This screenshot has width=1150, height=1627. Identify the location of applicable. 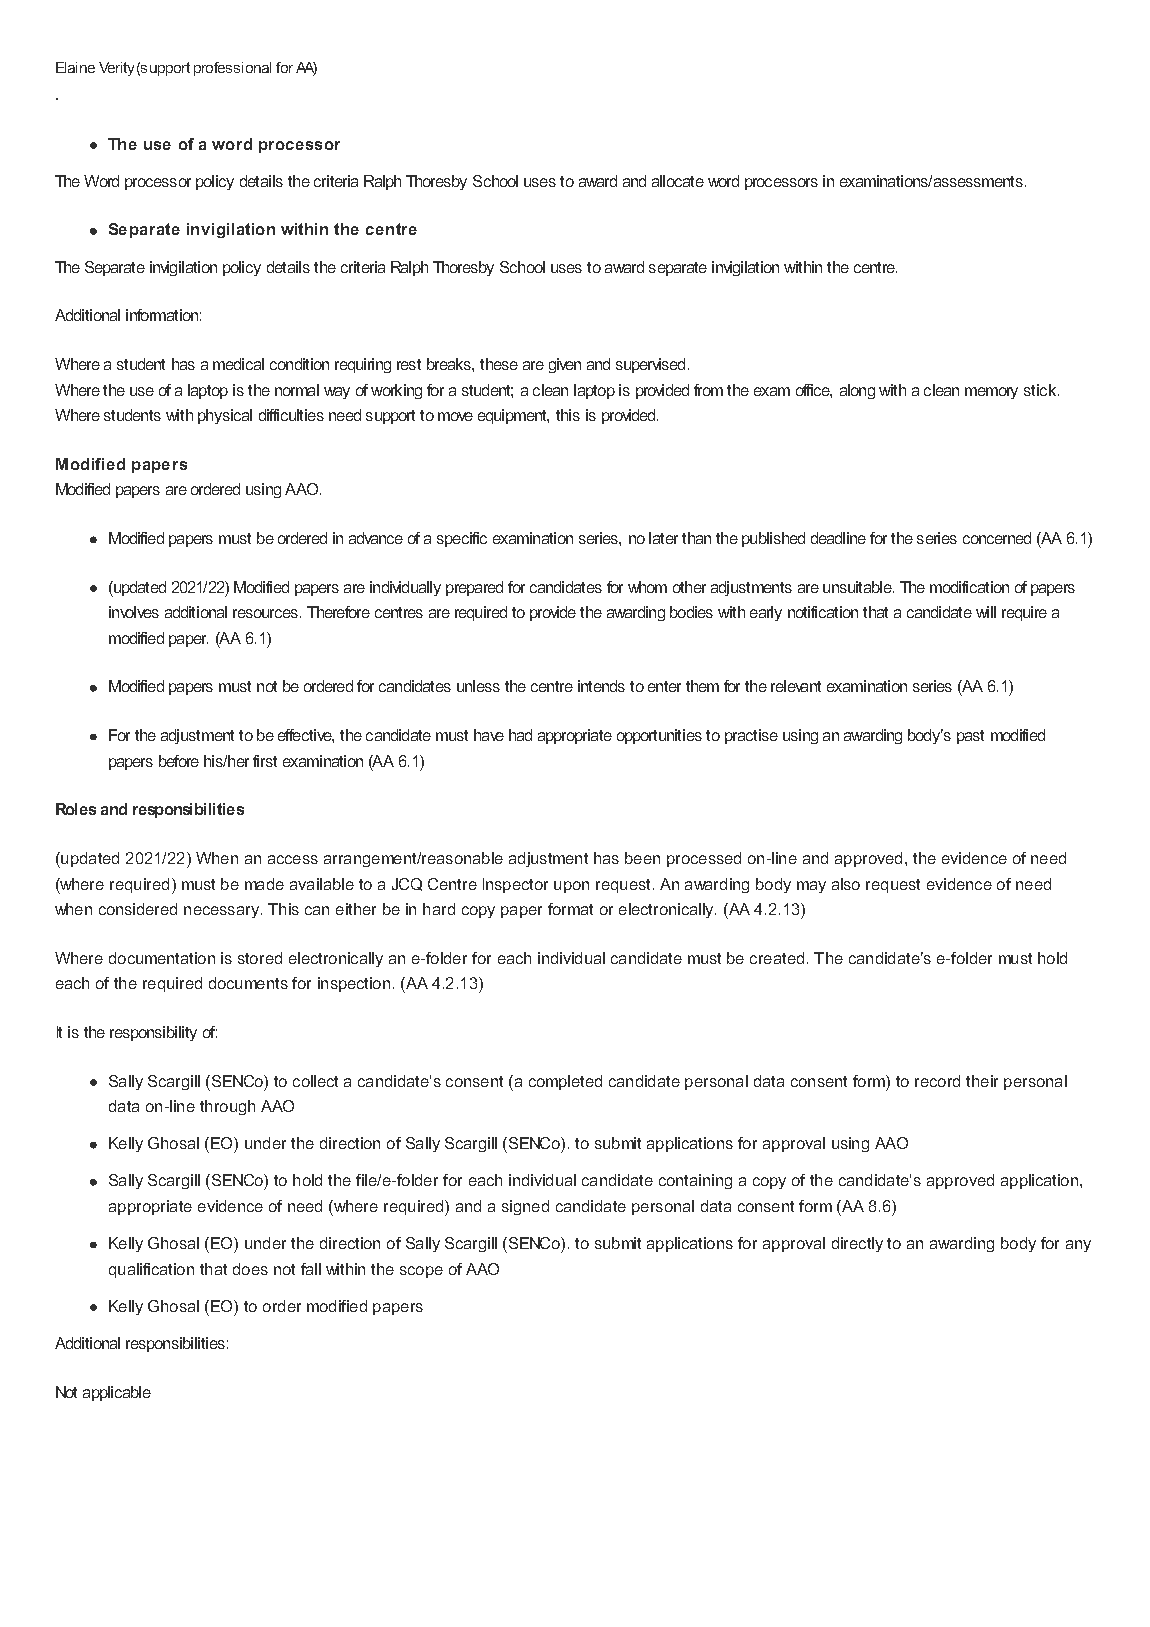
(117, 1393).
